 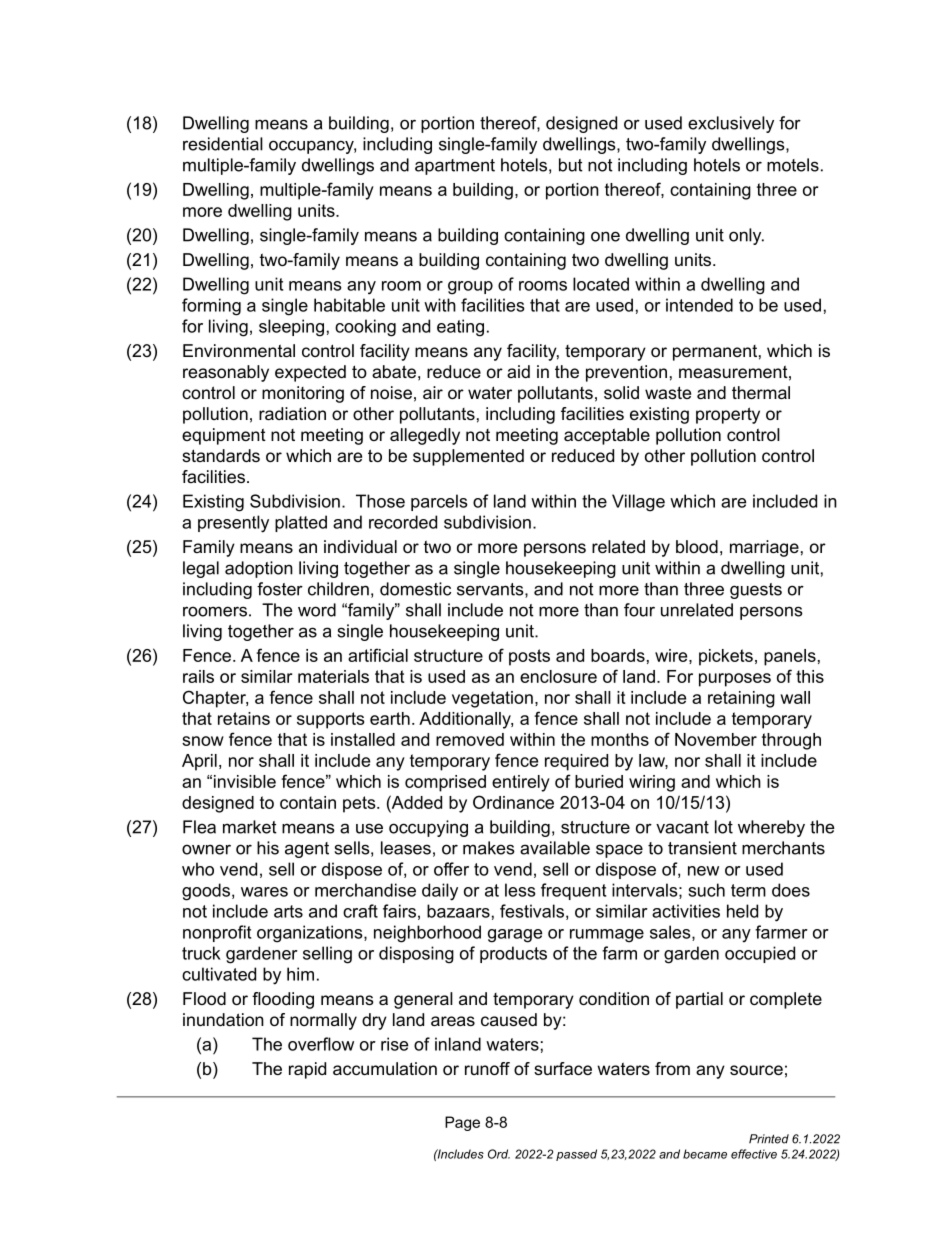 What do you see at coordinates (307, 1070) in the document?
I see `rapid` at bounding box center [307, 1070].
